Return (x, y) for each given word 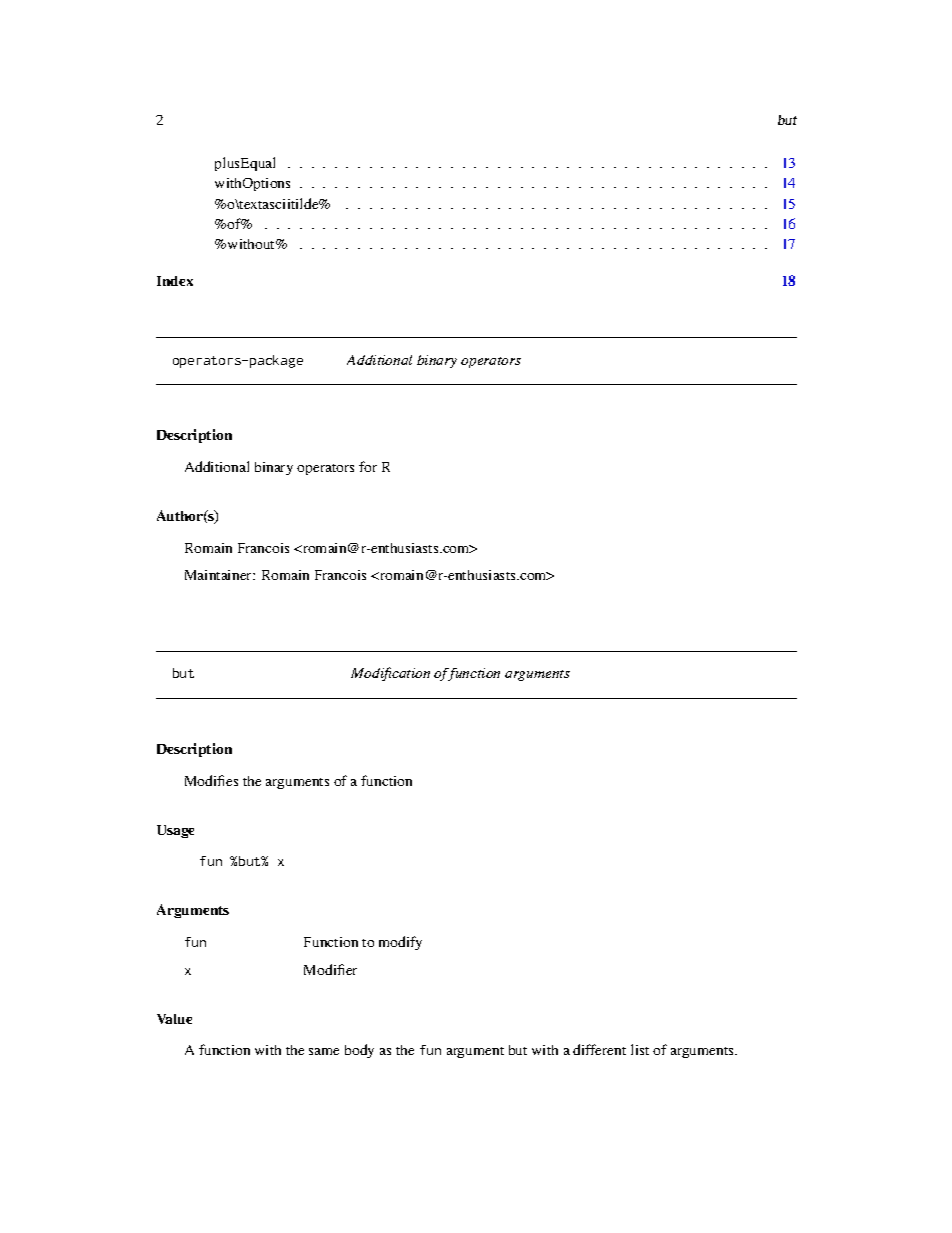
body (359, 1051)
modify (400, 943)
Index (175, 281)
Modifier (330, 969)
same (324, 1051)
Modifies (211, 780)
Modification (390, 674)
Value (174, 1019)
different (599, 1049)
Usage (175, 831)
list (640, 1049)
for (368, 466)
